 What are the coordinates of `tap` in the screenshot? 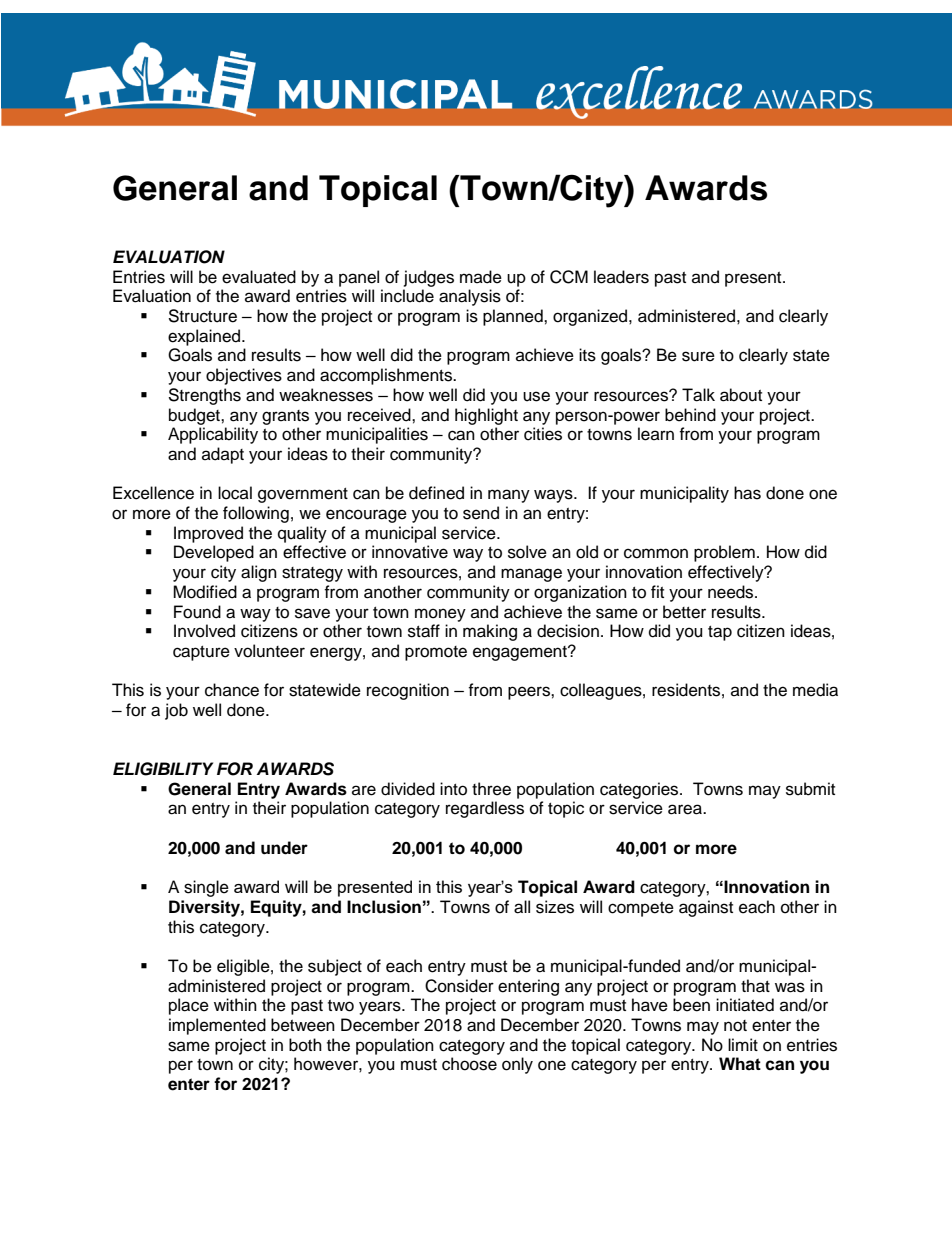 It's located at (720, 633).
